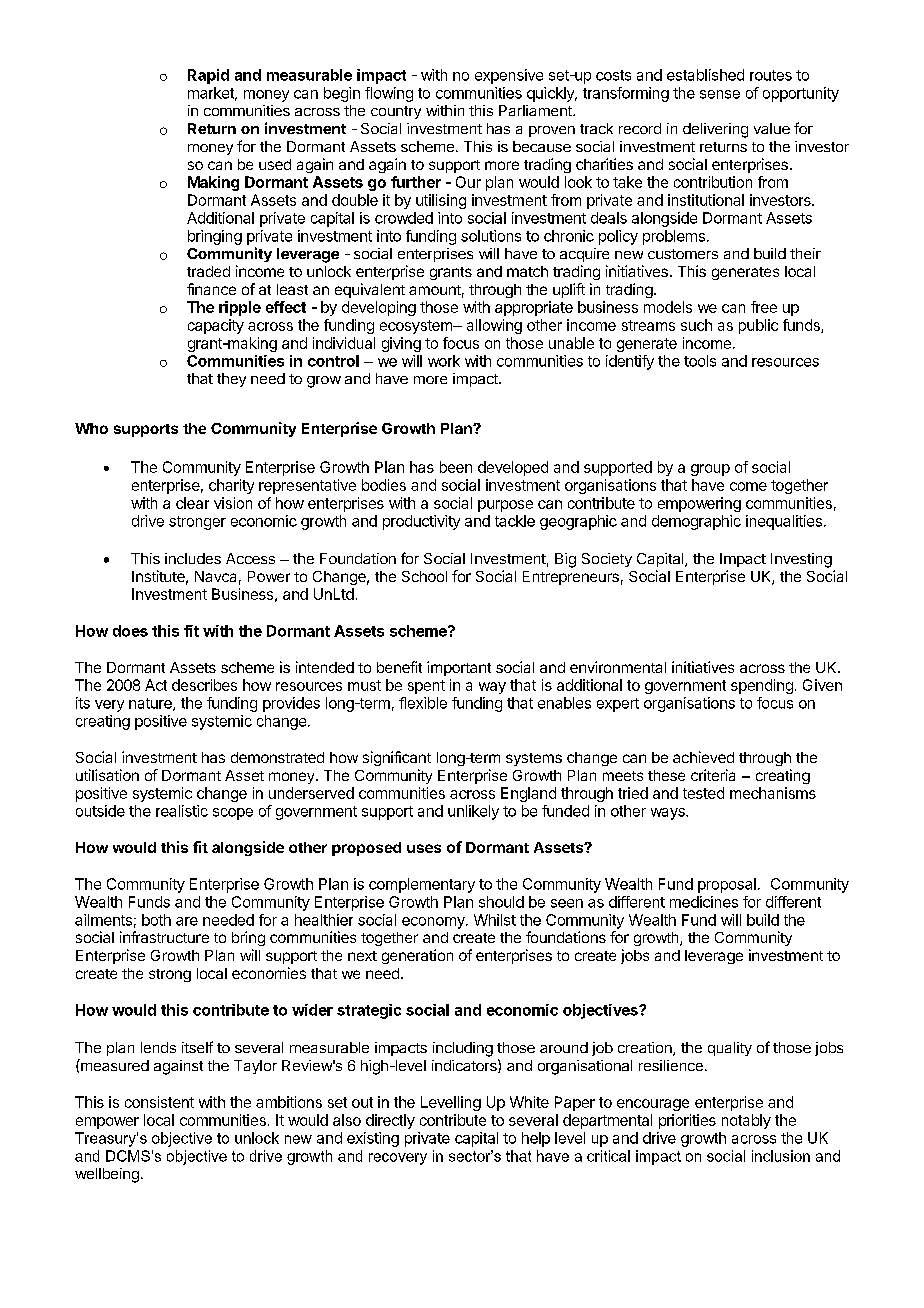 Image resolution: width=924 pixels, height=1308 pixels. I want to click on country, so click(396, 112).
